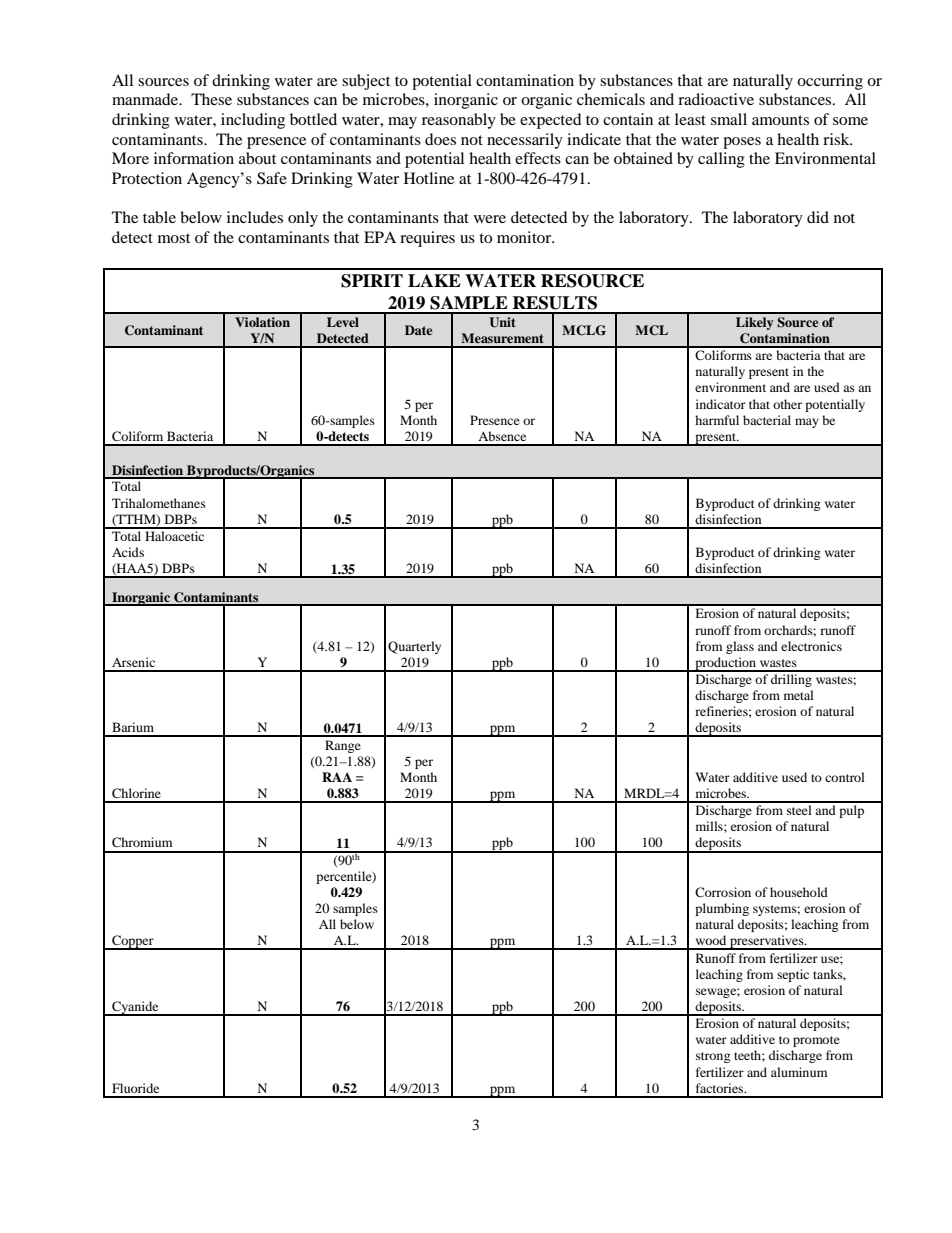  I want to click on These, so click(211, 99).
